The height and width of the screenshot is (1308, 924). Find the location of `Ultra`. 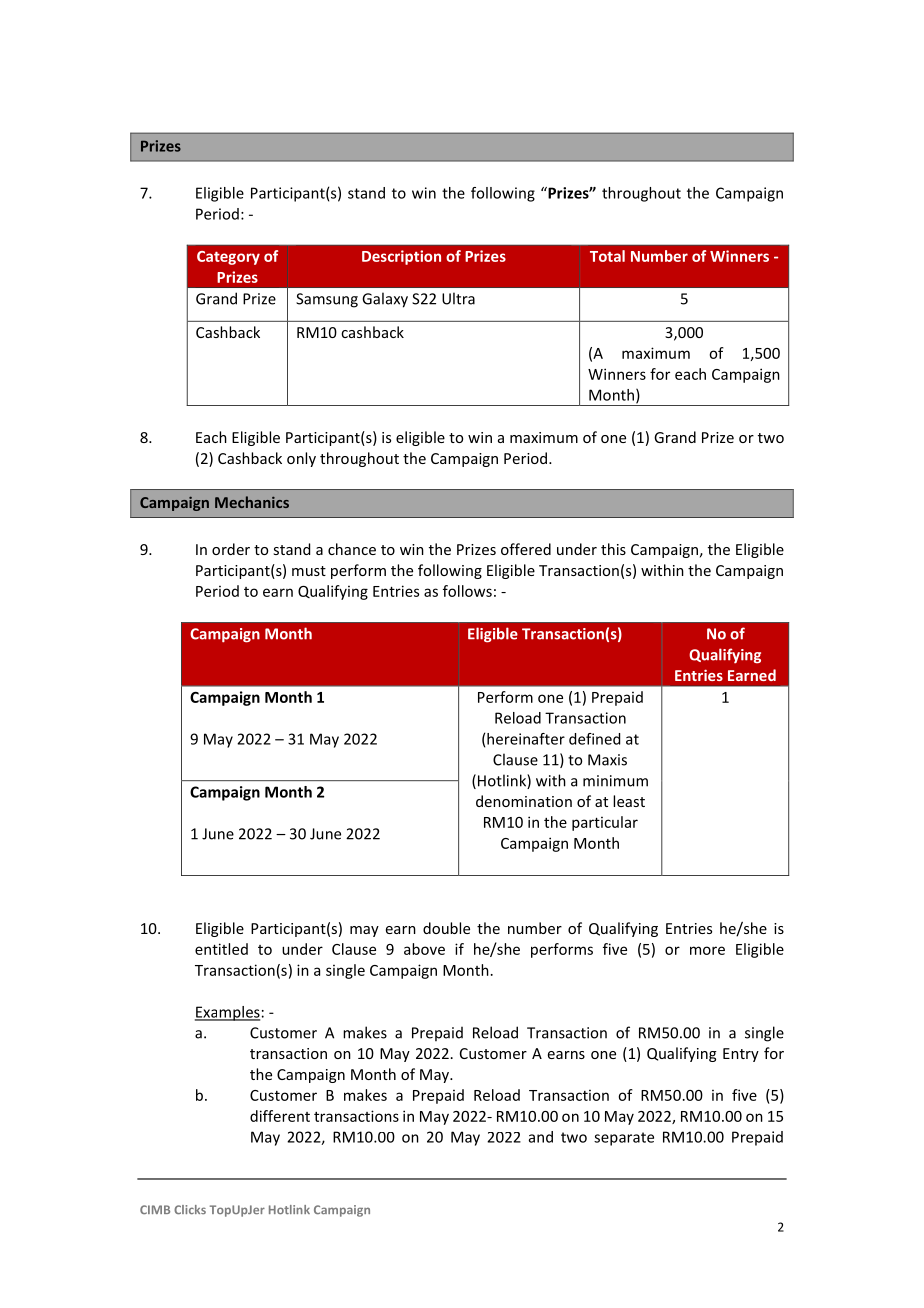

Ultra is located at coordinates (458, 298).
